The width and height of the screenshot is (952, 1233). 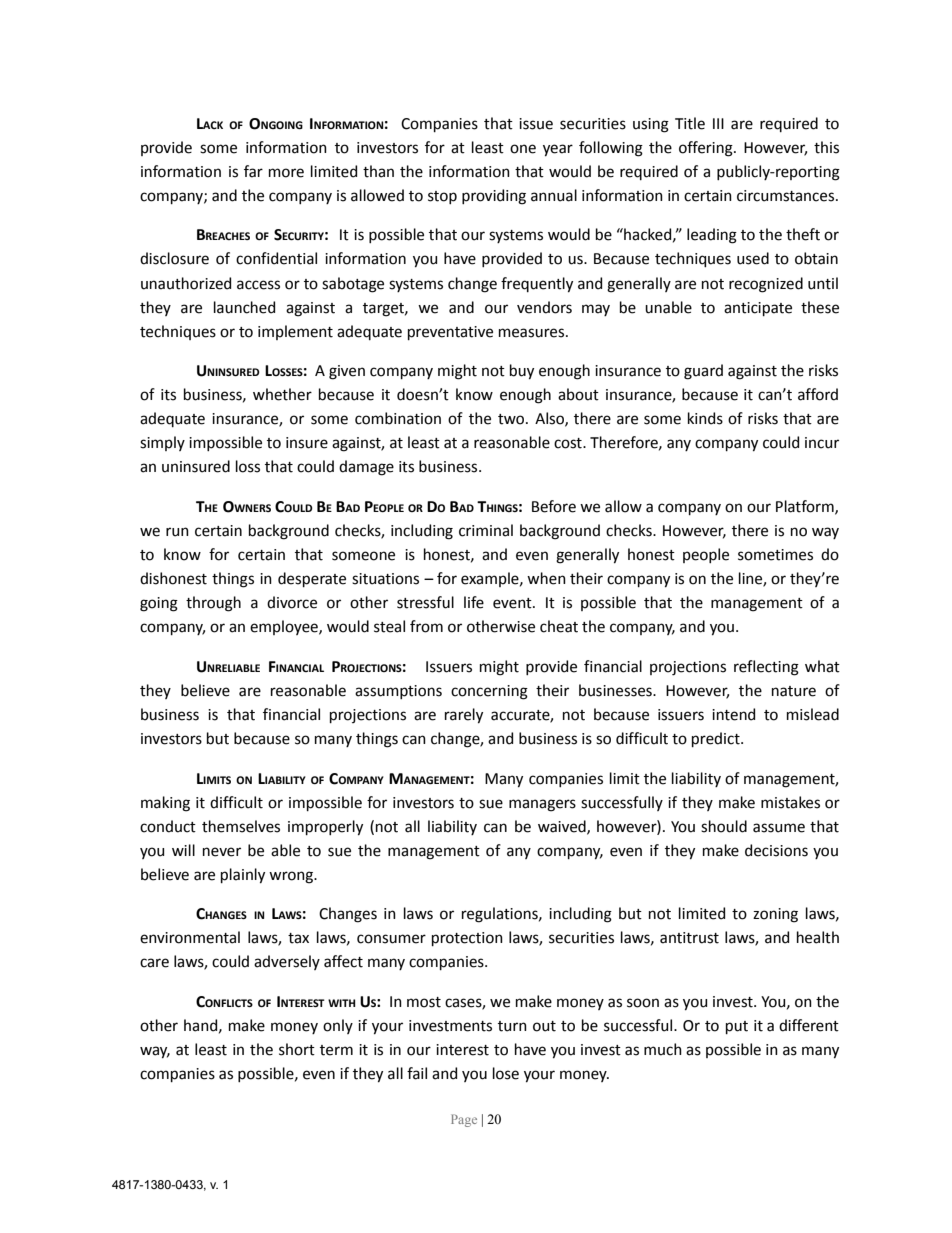 I want to click on simply, so click(x=162, y=443).
